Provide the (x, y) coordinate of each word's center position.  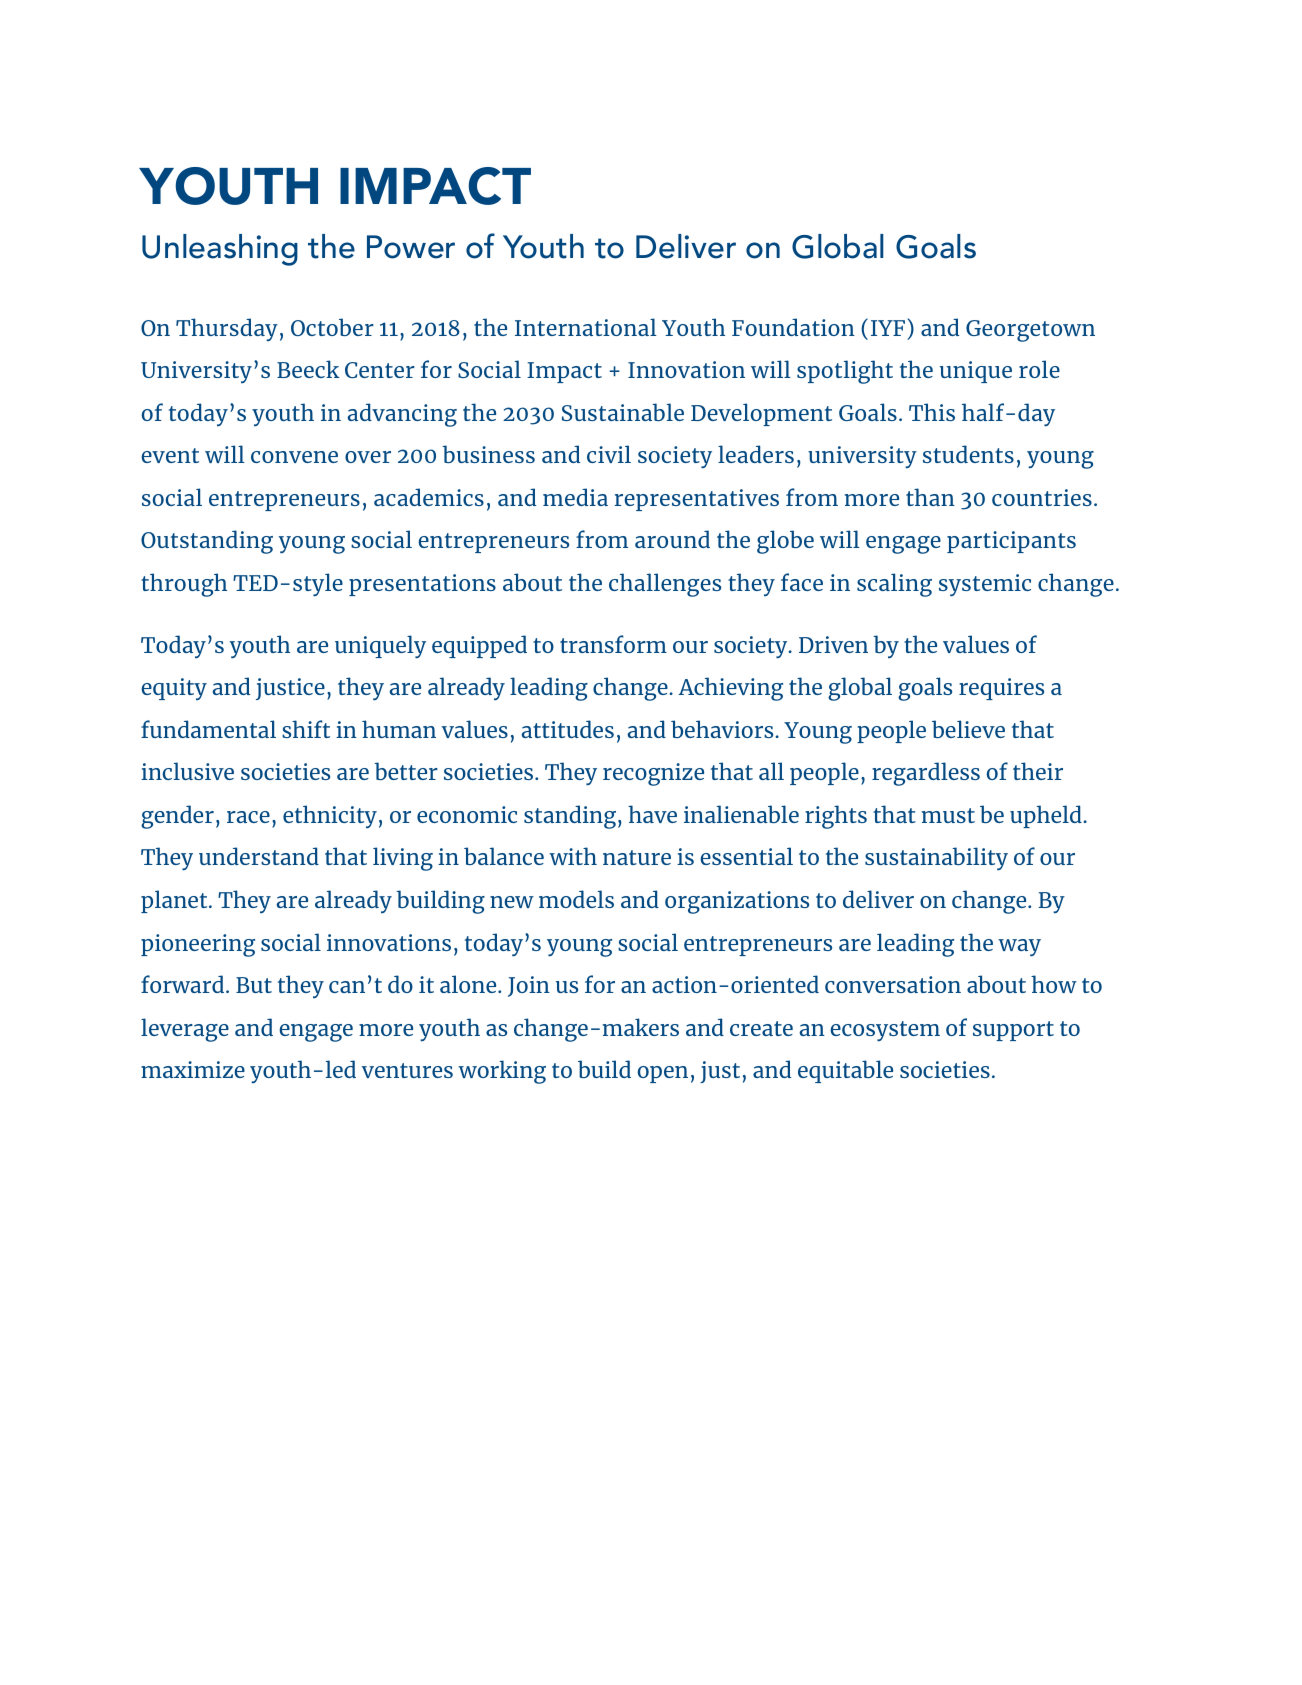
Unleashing (220, 250)
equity (174, 689)
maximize (193, 1069)
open (663, 1074)
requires (1001, 689)
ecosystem (885, 1031)
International (586, 327)
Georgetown (1030, 331)
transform (613, 644)
